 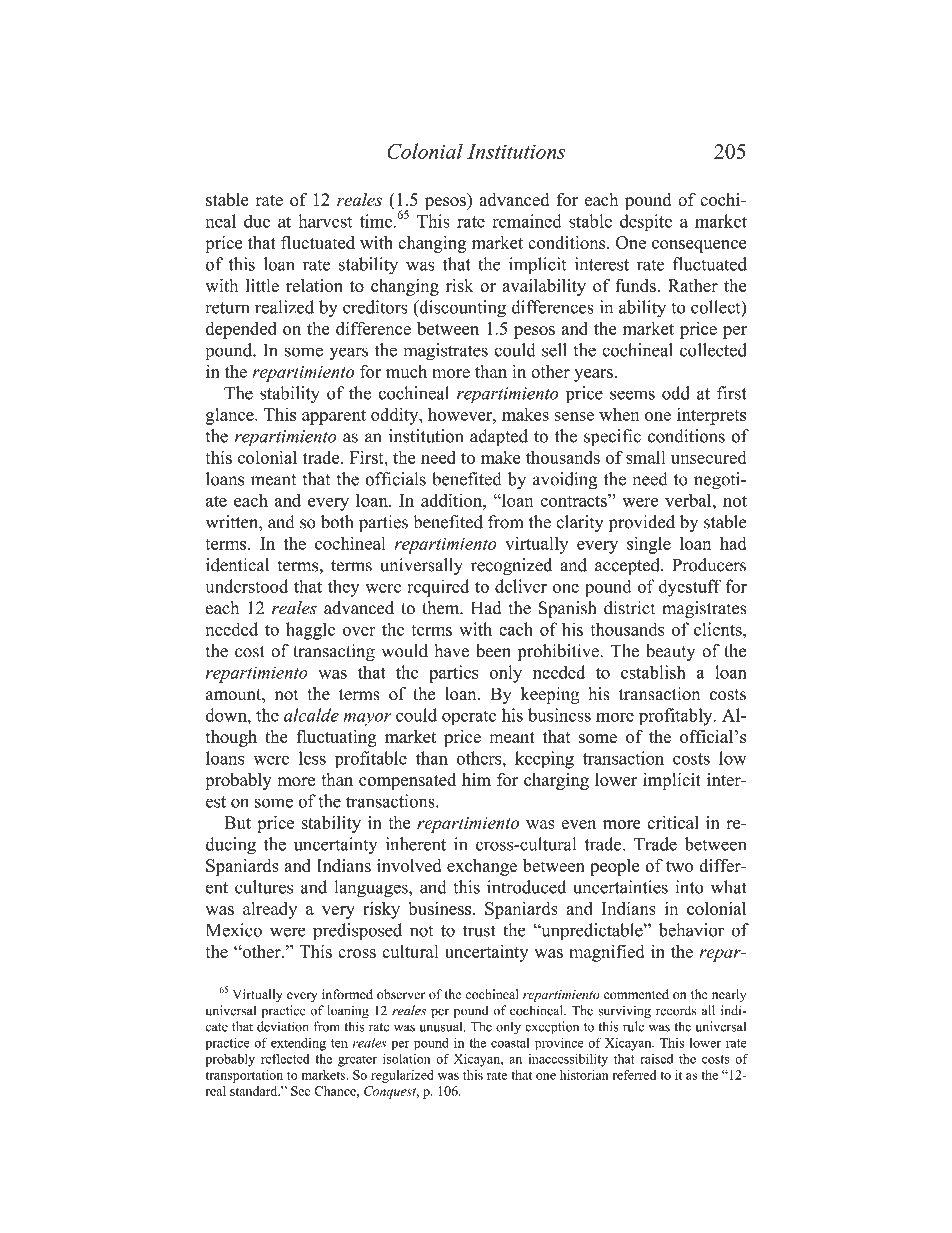 What do you see at coordinates (526, 221) in the screenshot?
I see `remained` at bounding box center [526, 221].
